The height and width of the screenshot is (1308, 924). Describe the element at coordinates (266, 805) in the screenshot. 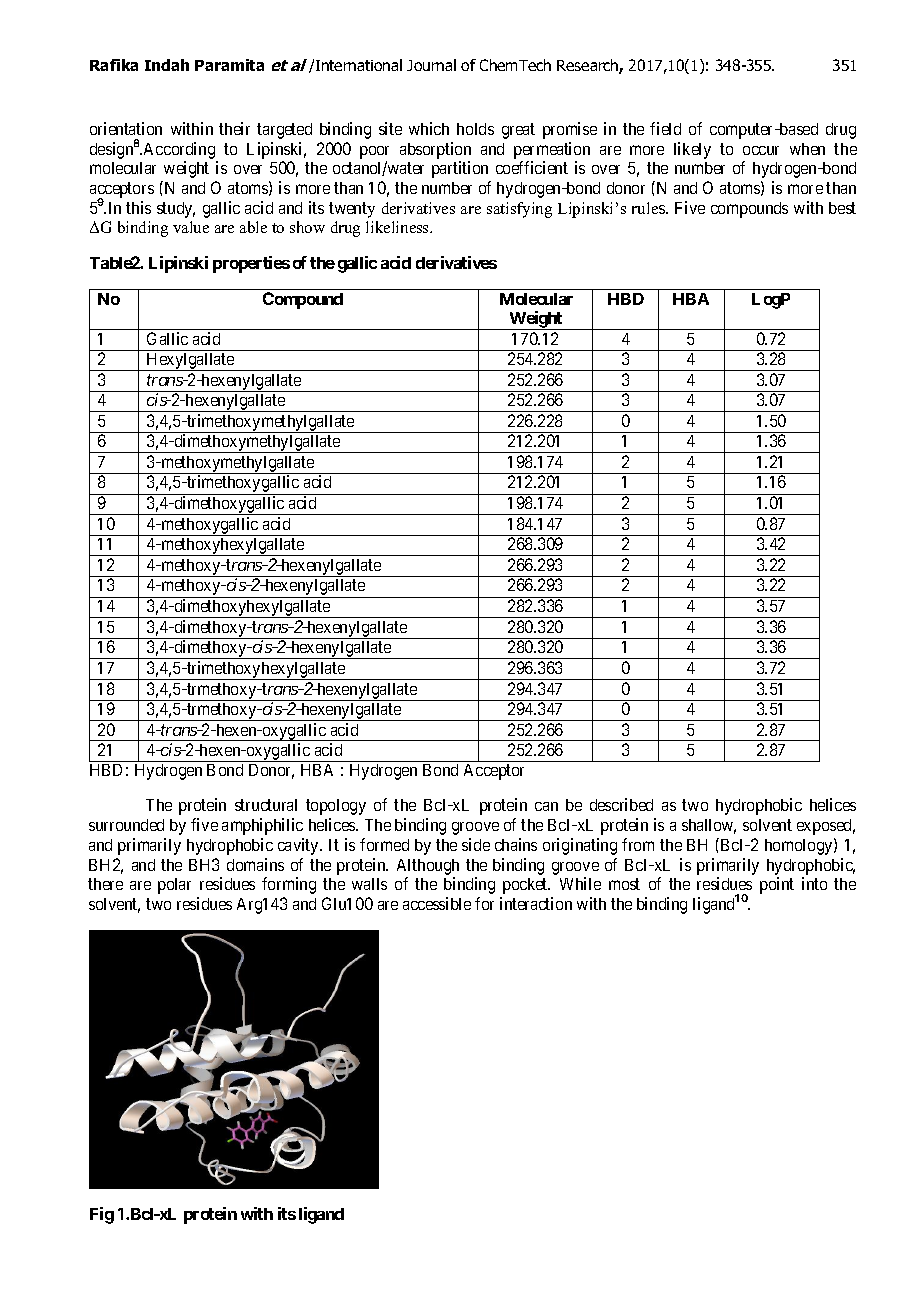

I see `structural` at that location.
